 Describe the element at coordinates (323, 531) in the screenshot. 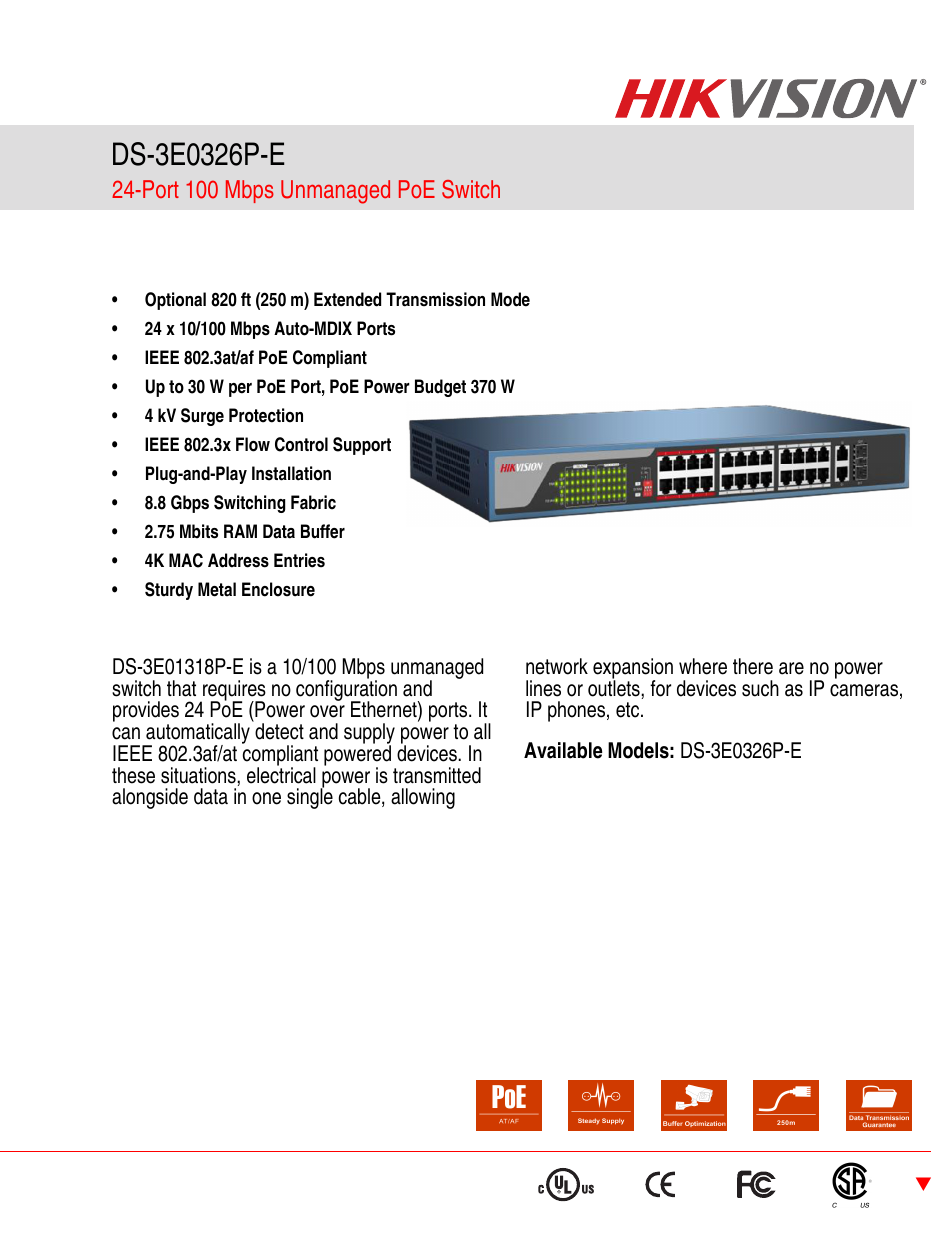

I see `Buffer` at that location.
